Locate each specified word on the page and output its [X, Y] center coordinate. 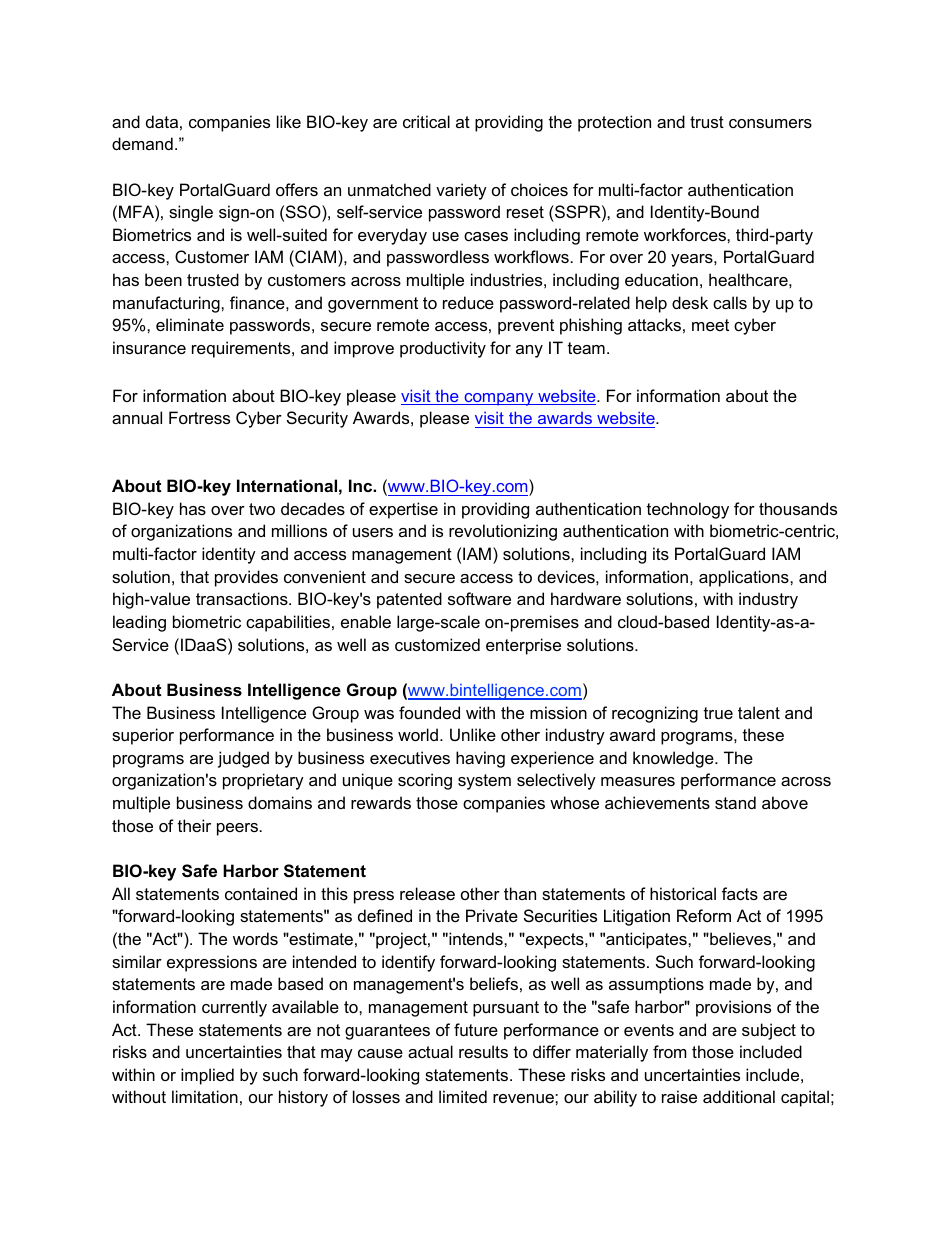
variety [461, 191]
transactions [243, 598]
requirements [242, 349]
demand [142, 143]
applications [745, 578]
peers [237, 829]
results [483, 1051]
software [479, 598]
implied [207, 1076]
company [499, 399]
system [484, 782]
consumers [770, 123]
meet [710, 325]
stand [735, 802]
